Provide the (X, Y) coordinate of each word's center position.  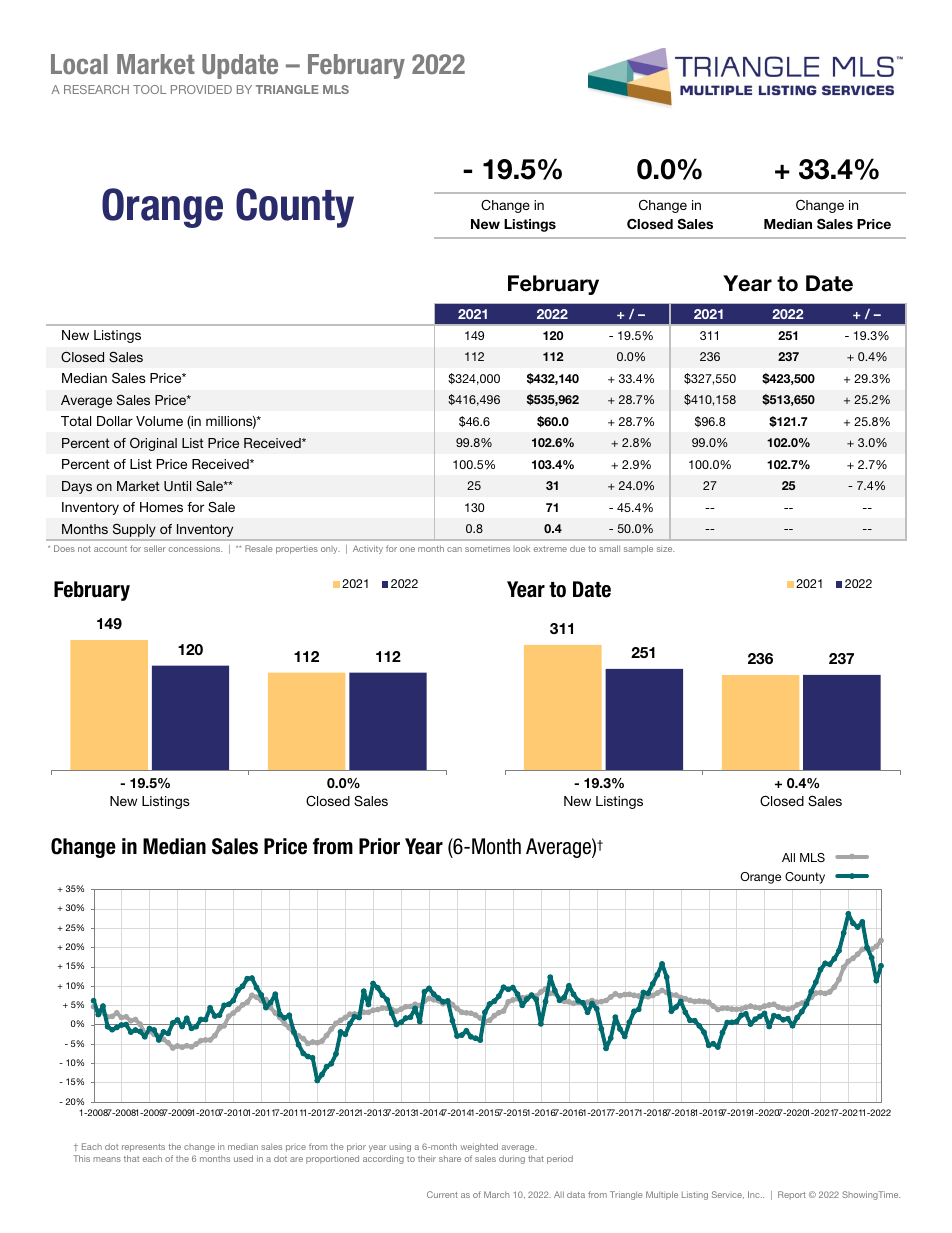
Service (728, 1195)
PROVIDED (201, 89)
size (665, 548)
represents (143, 1148)
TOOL (150, 89)
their (427, 1158)
